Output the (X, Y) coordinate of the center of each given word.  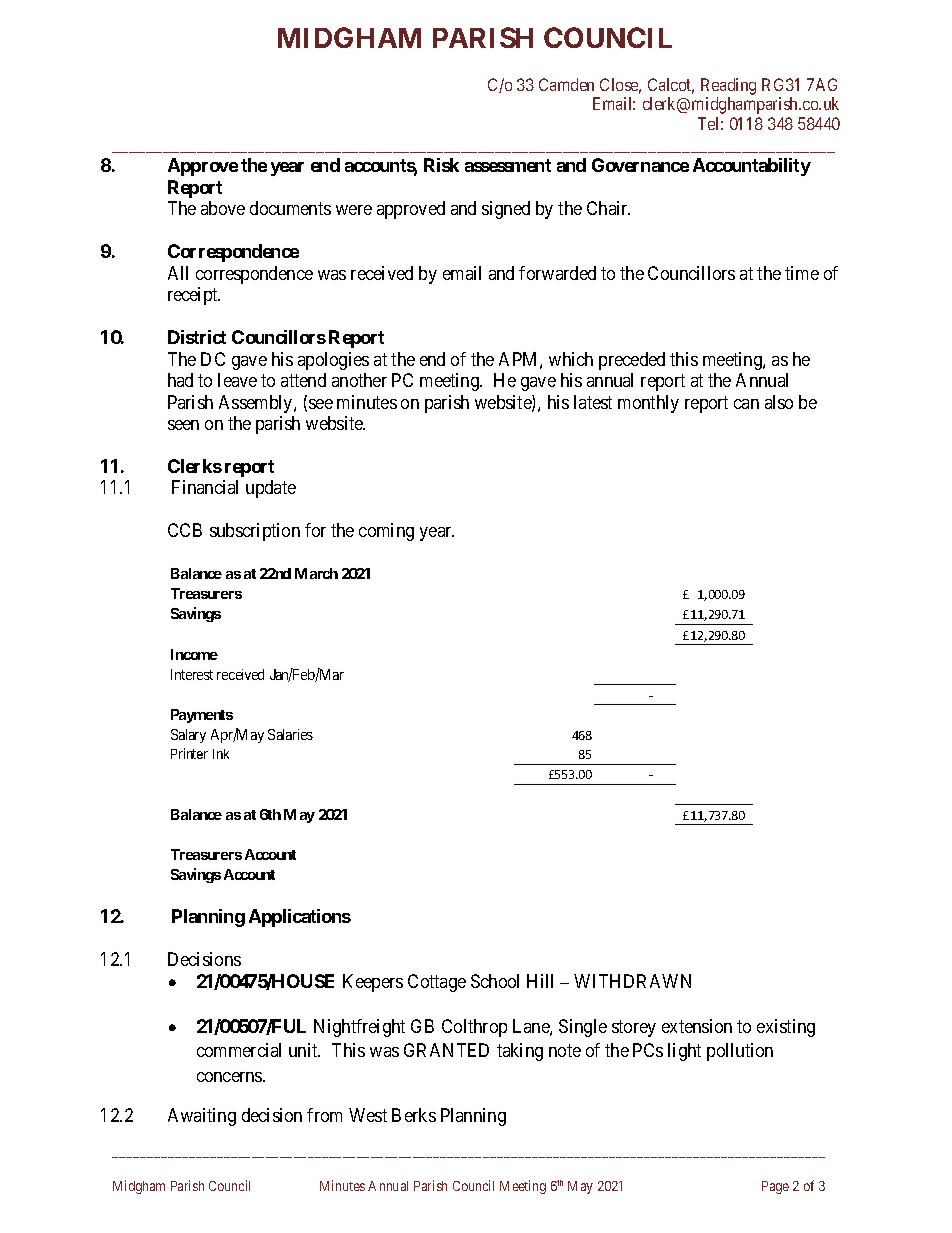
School (495, 981)
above (223, 208)
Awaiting (202, 1117)
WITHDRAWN (632, 981)
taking (520, 1052)
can (746, 404)
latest (593, 402)
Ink (221, 754)
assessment (508, 165)
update (271, 489)
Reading (728, 86)
